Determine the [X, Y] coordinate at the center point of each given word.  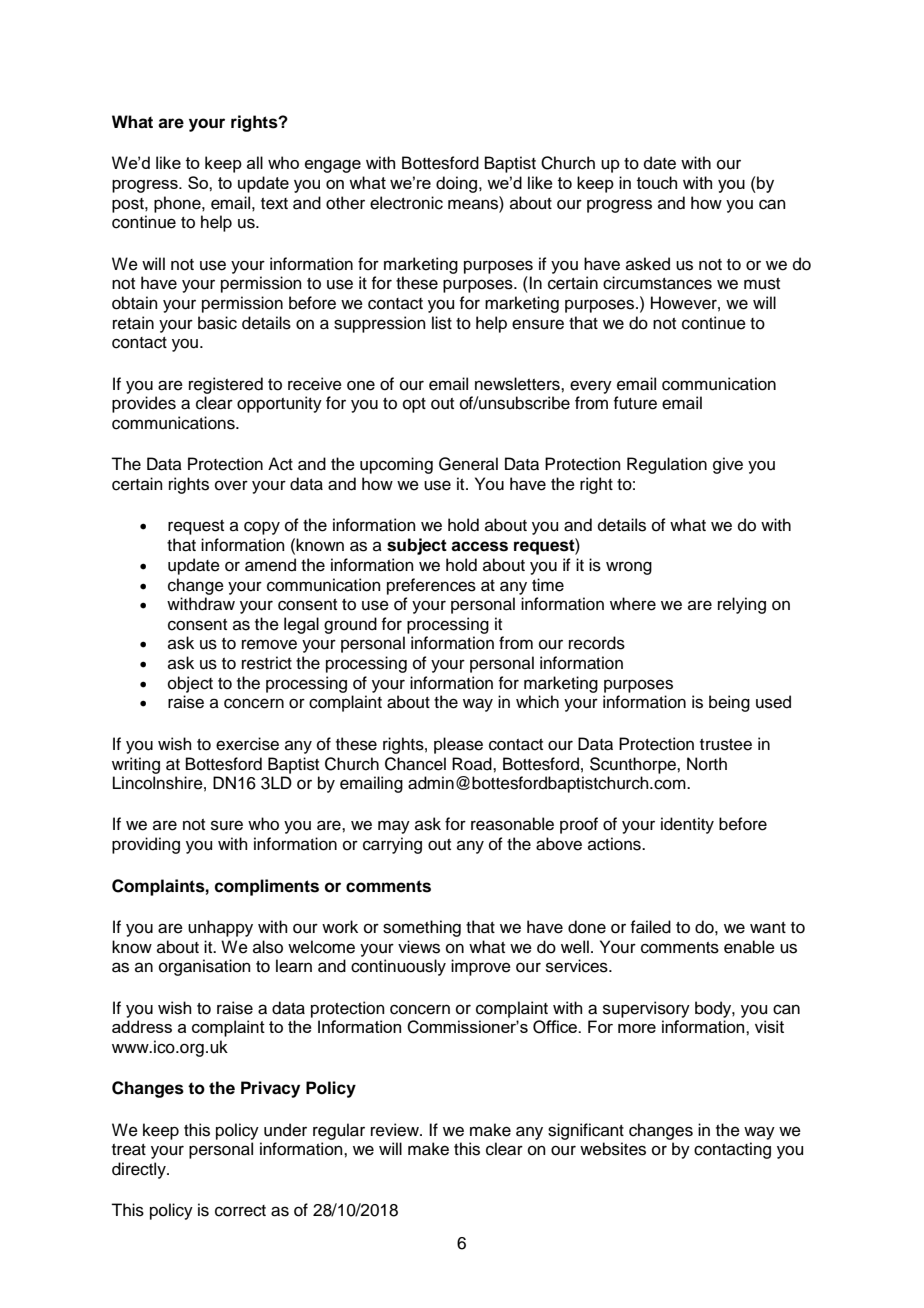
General [468, 464]
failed [650, 927]
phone [178, 204]
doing [458, 184]
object [190, 684]
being [729, 703]
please [458, 745]
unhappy [220, 928]
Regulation [667, 465]
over [231, 485]
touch [657, 182]
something [422, 928]
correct [240, 1211]
